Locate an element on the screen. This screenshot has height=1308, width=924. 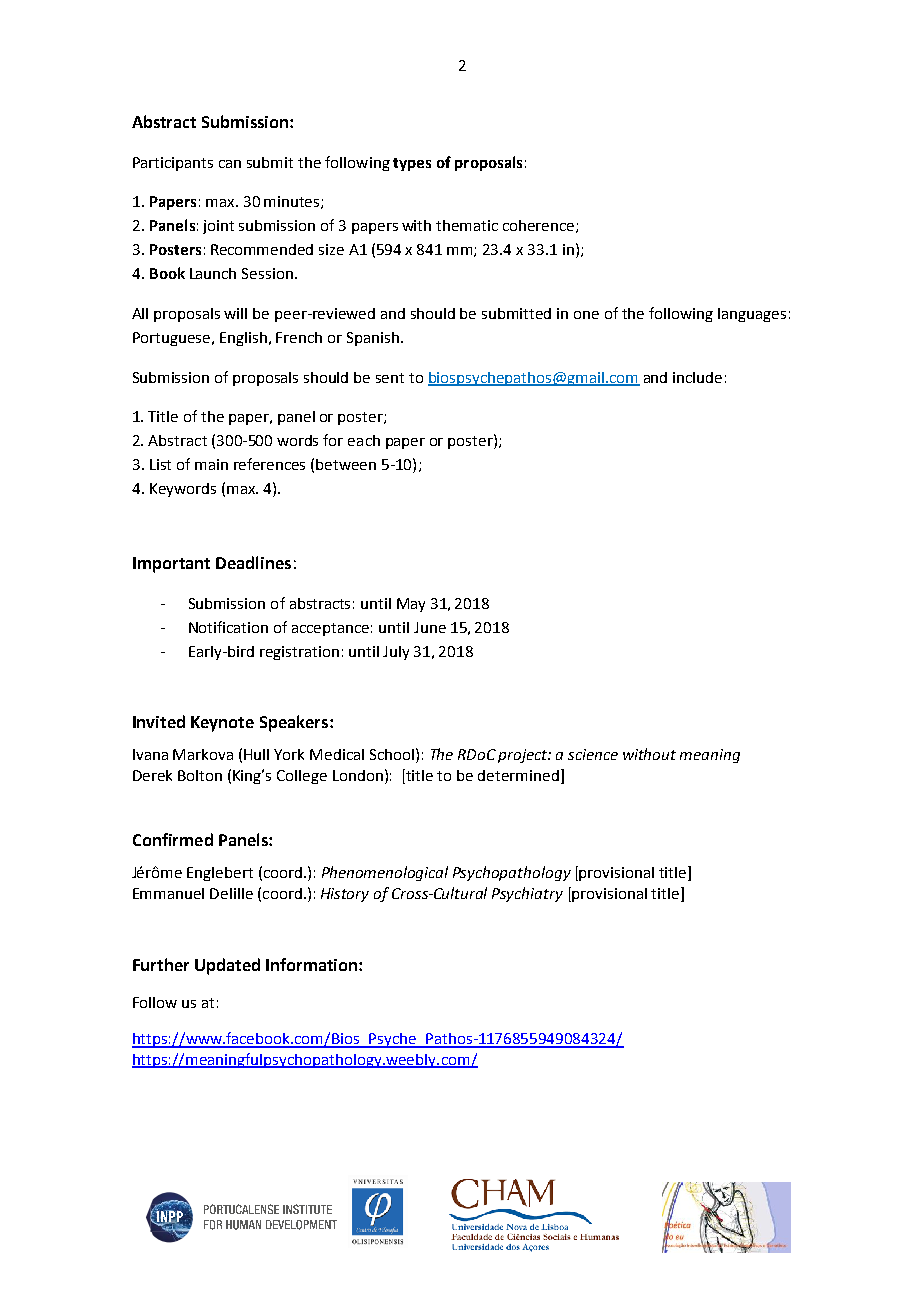
include is located at coordinates (697, 377).
